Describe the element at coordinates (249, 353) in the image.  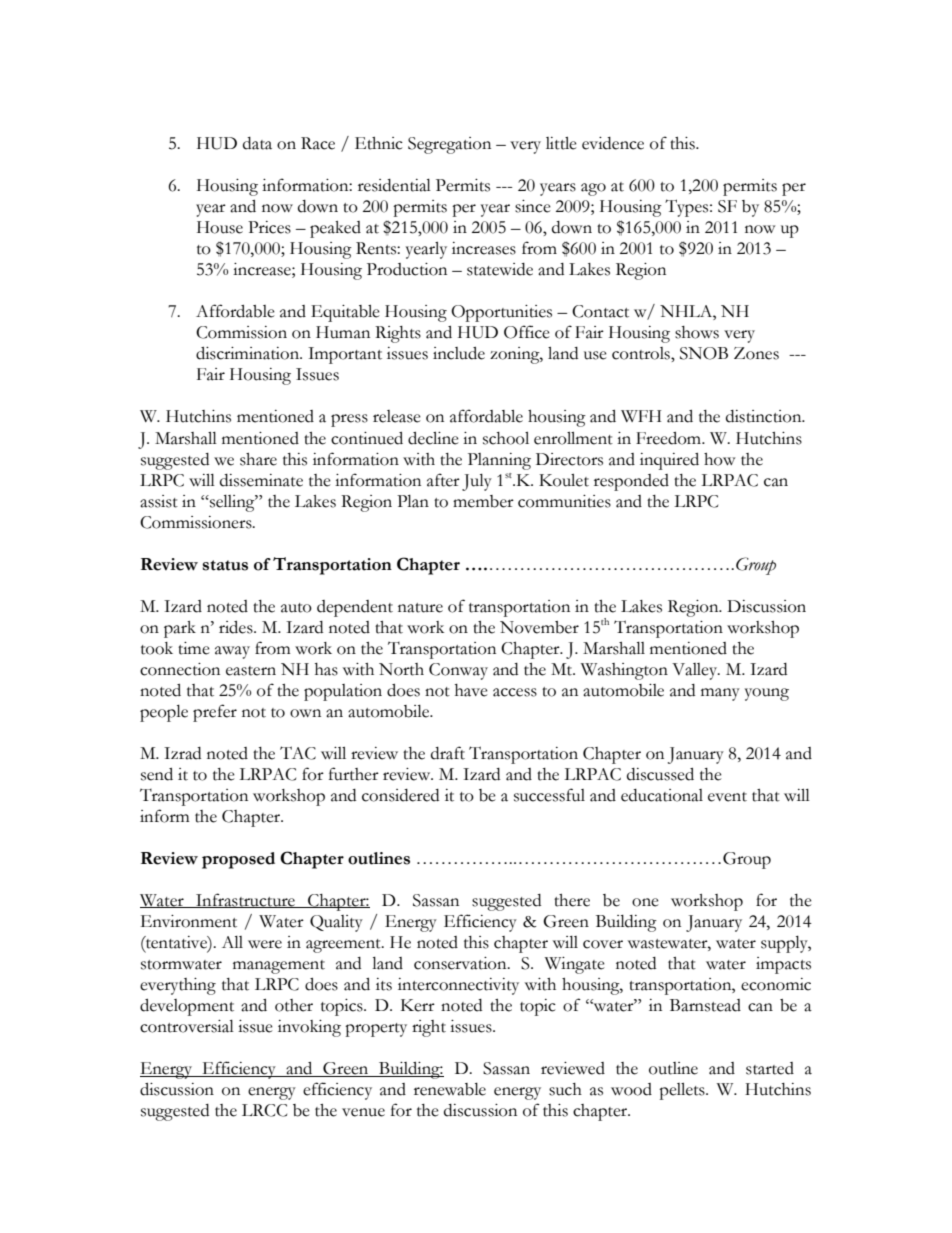
I see `discrimination` at that location.
